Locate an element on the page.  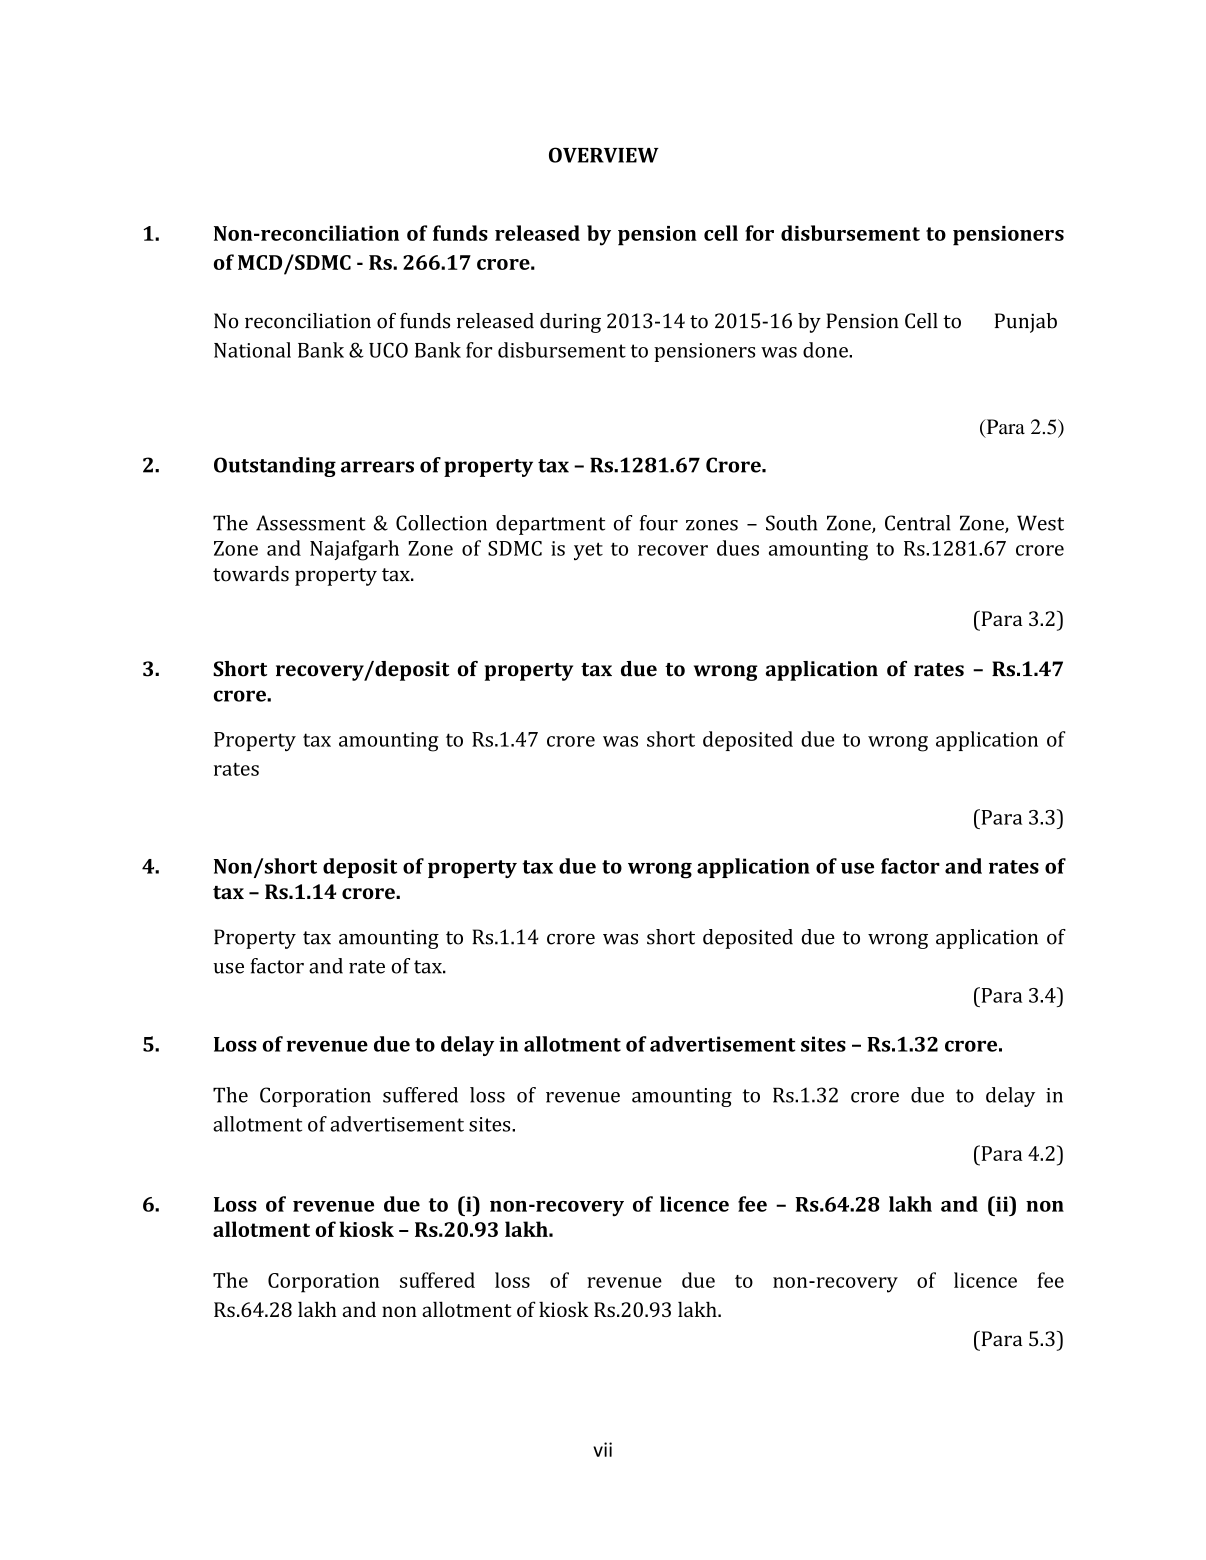
National is located at coordinates (252, 350).
